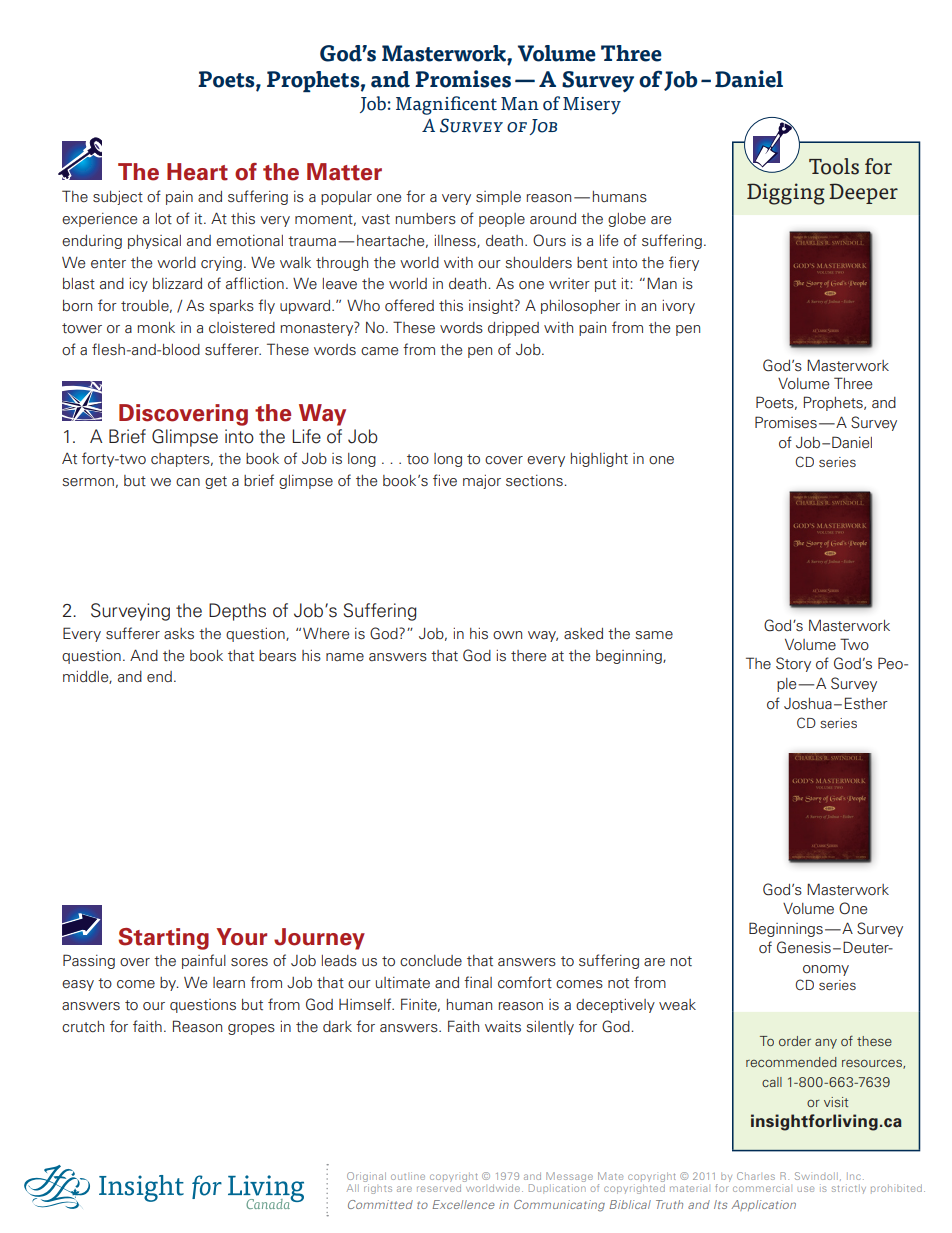 The width and height of the screenshot is (952, 1233). What do you see at coordinates (463, 1204) in the screenshot?
I see `Excellence` at bounding box center [463, 1204].
